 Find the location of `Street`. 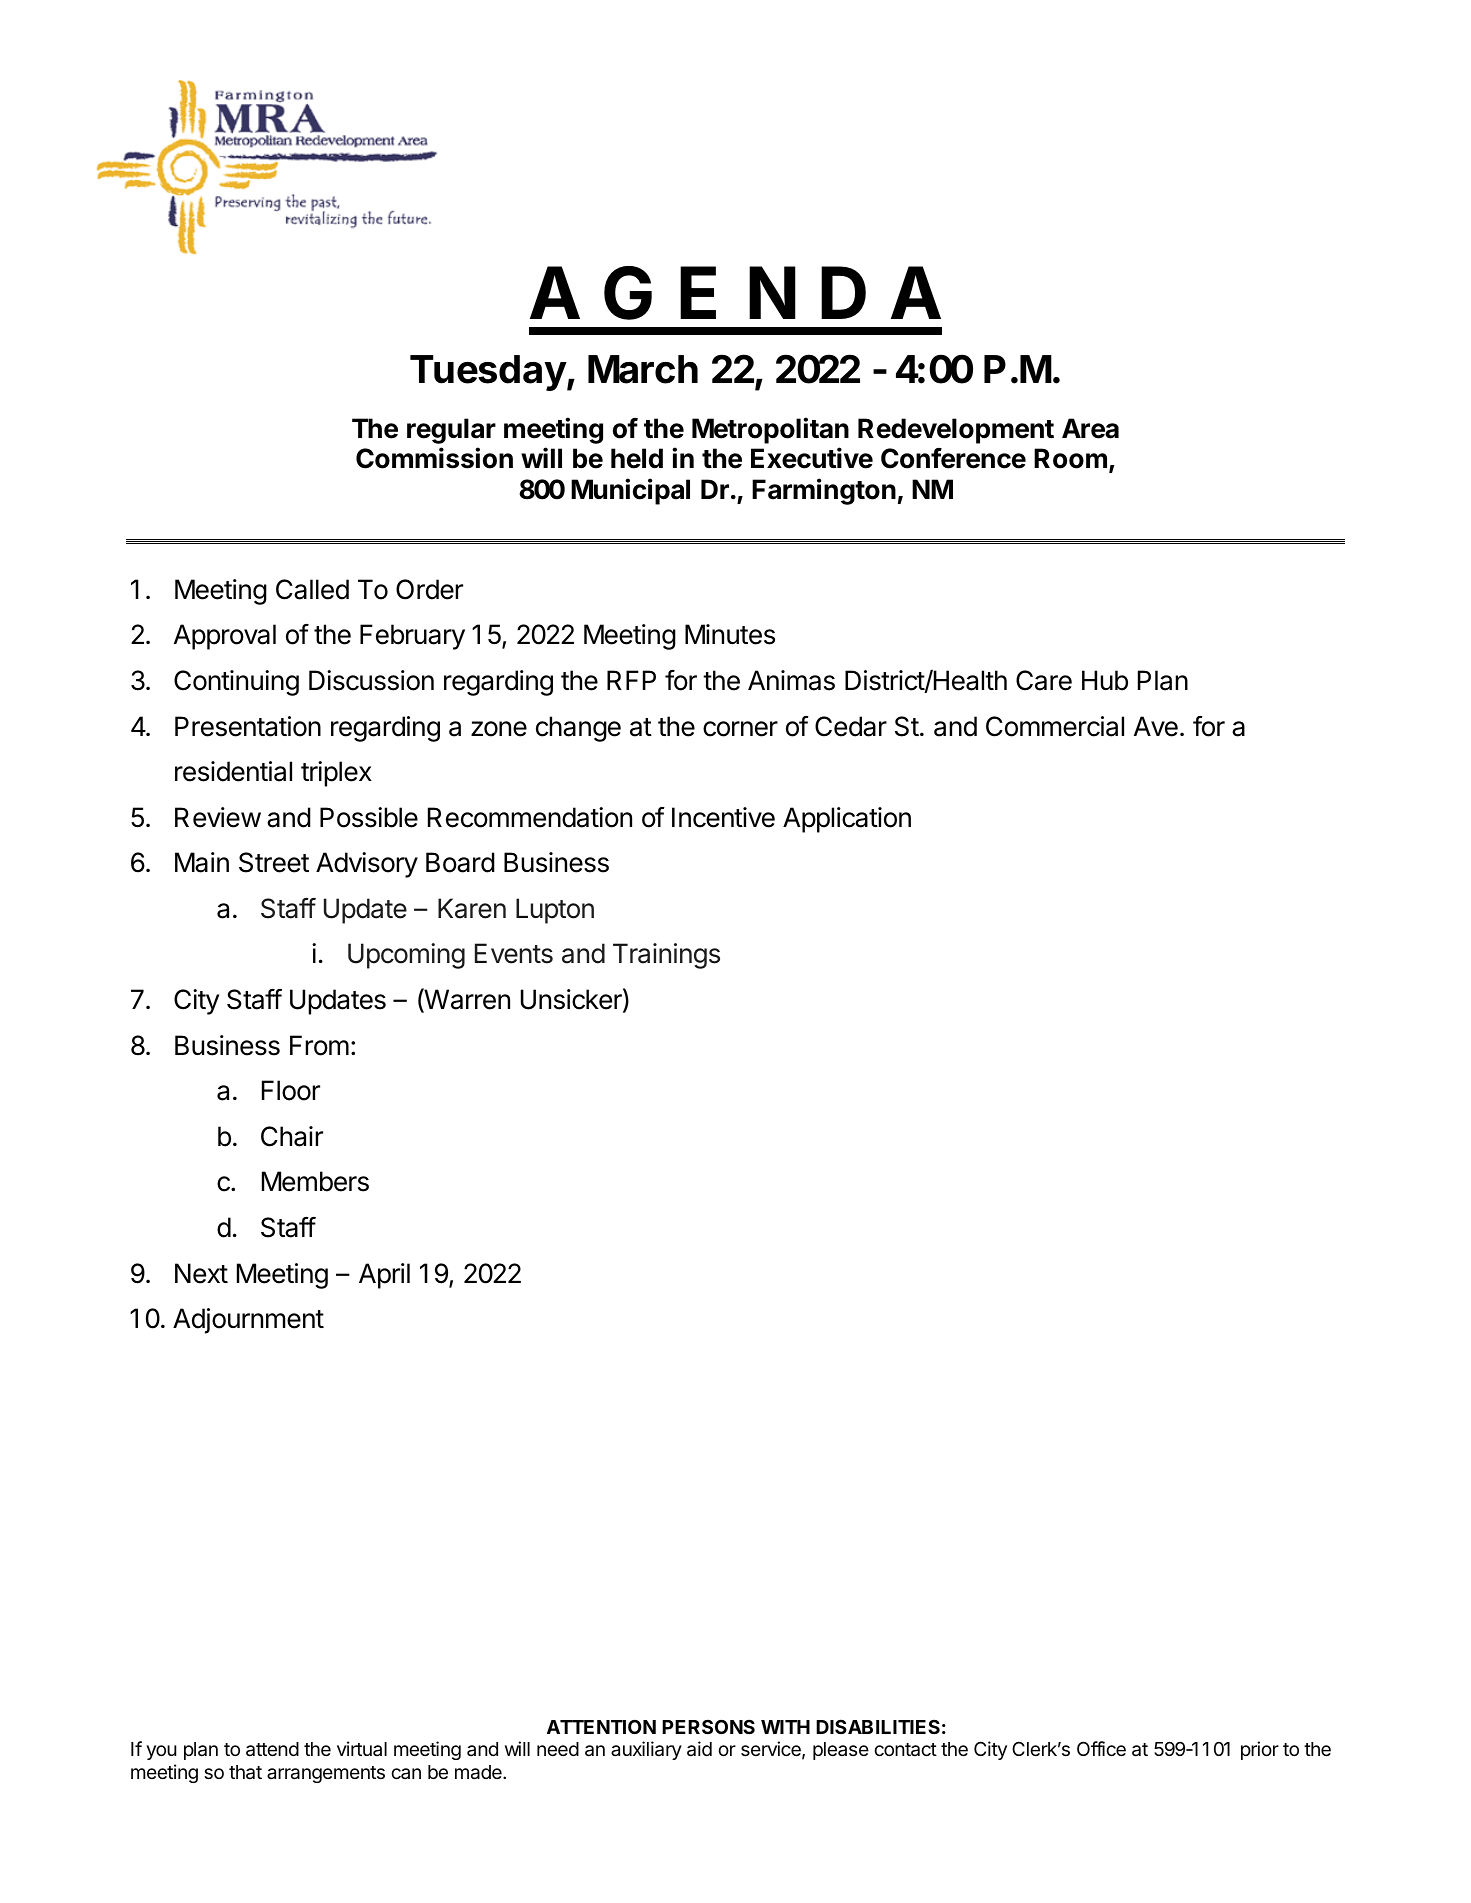

Street is located at coordinates (274, 862).
